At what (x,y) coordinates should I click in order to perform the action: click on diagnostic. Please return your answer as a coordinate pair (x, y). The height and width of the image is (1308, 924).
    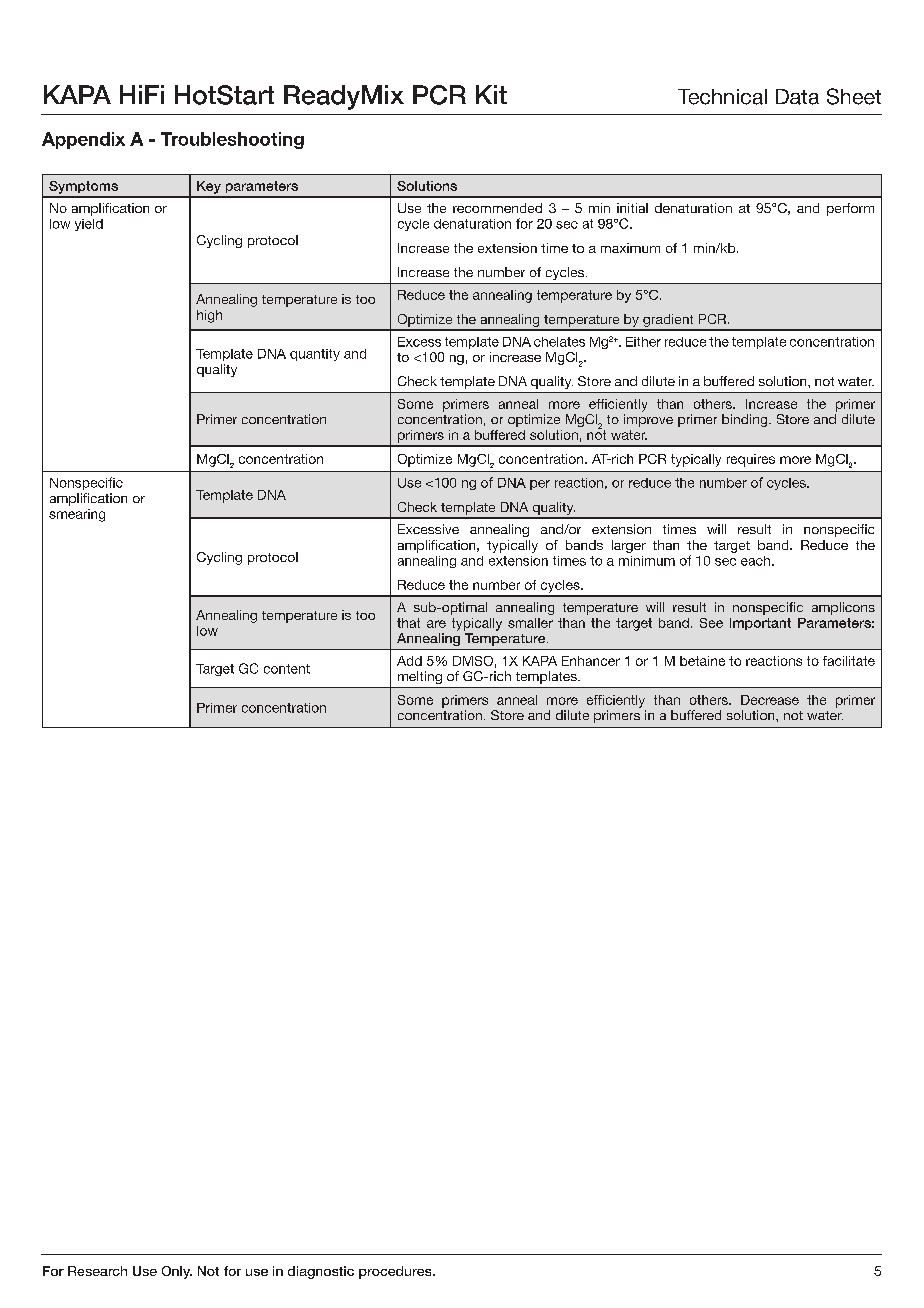
    Looking at the image, I should click on (321, 1272).
